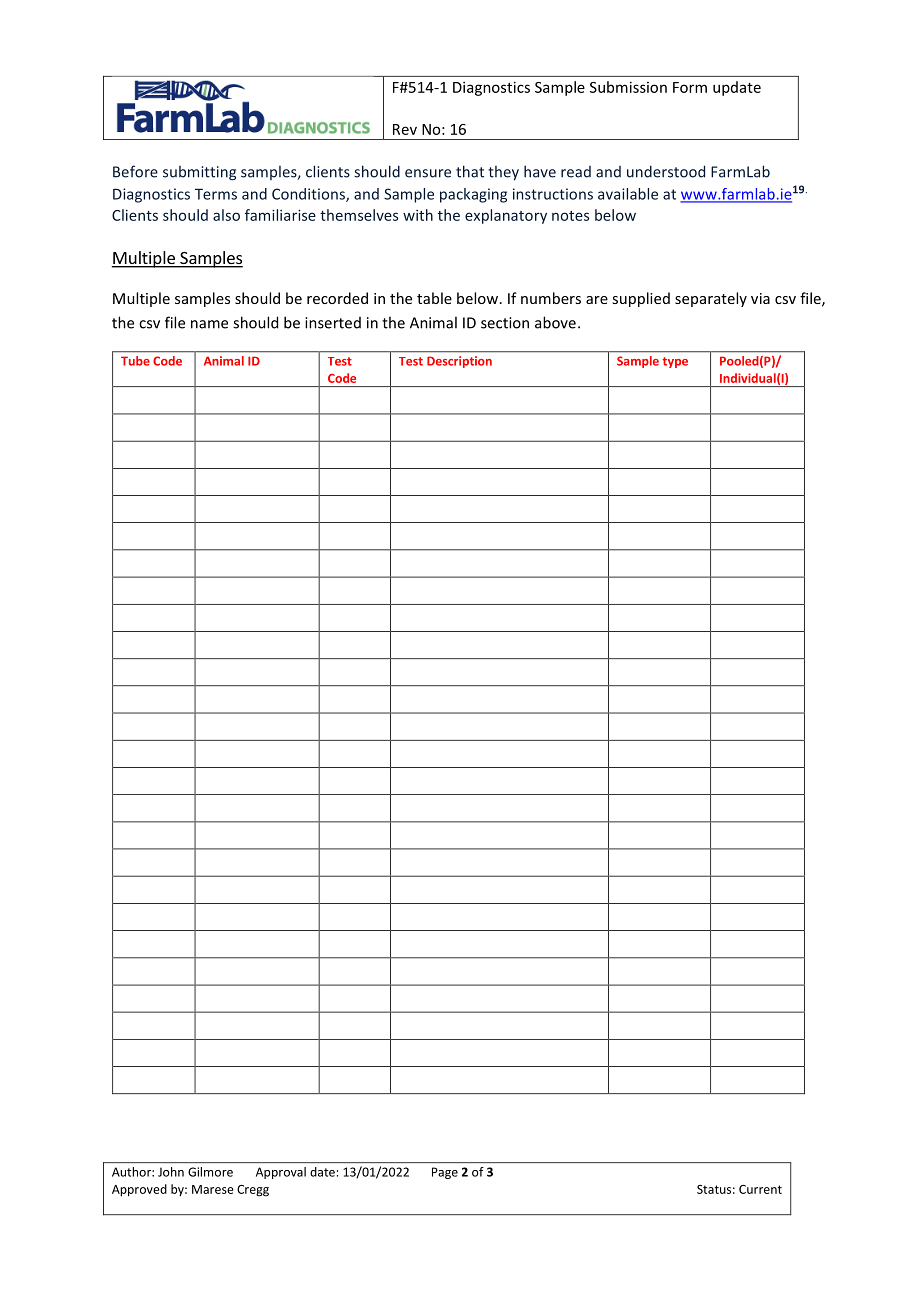 This screenshot has width=924, height=1308. Describe the element at coordinates (690, 87) in the screenshot. I see `Form` at that location.
